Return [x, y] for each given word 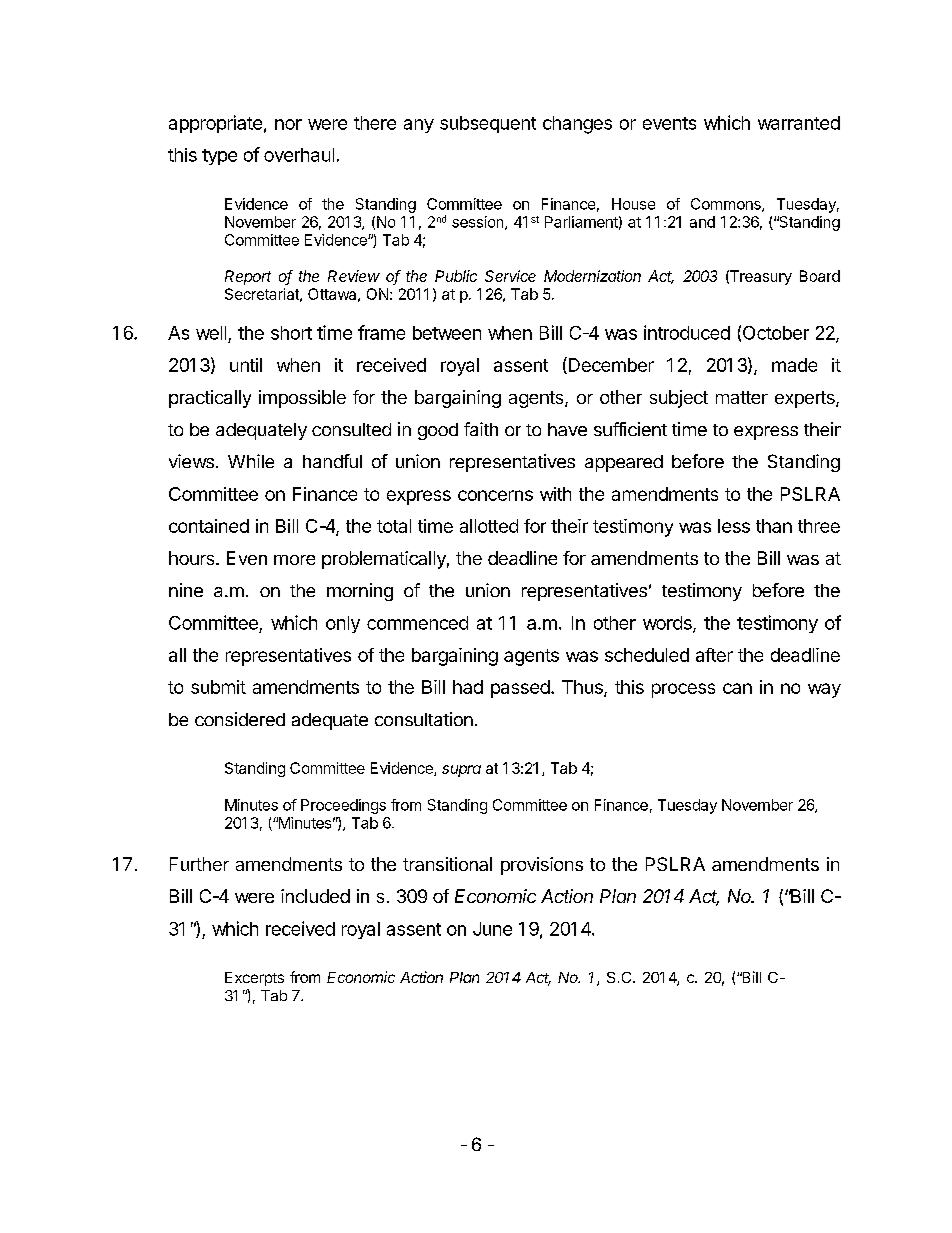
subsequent [488, 124]
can [737, 688]
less [734, 526]
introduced [687, 332]
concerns [495, 495]
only [343, 624]
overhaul [299, 155]
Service [510, 276]
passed [520, 689]
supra [461, 771]
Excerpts [254, 979]
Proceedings [343, 806]
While [251, 461]
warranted [799, 123]
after [714, 655]
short [291, 333]
